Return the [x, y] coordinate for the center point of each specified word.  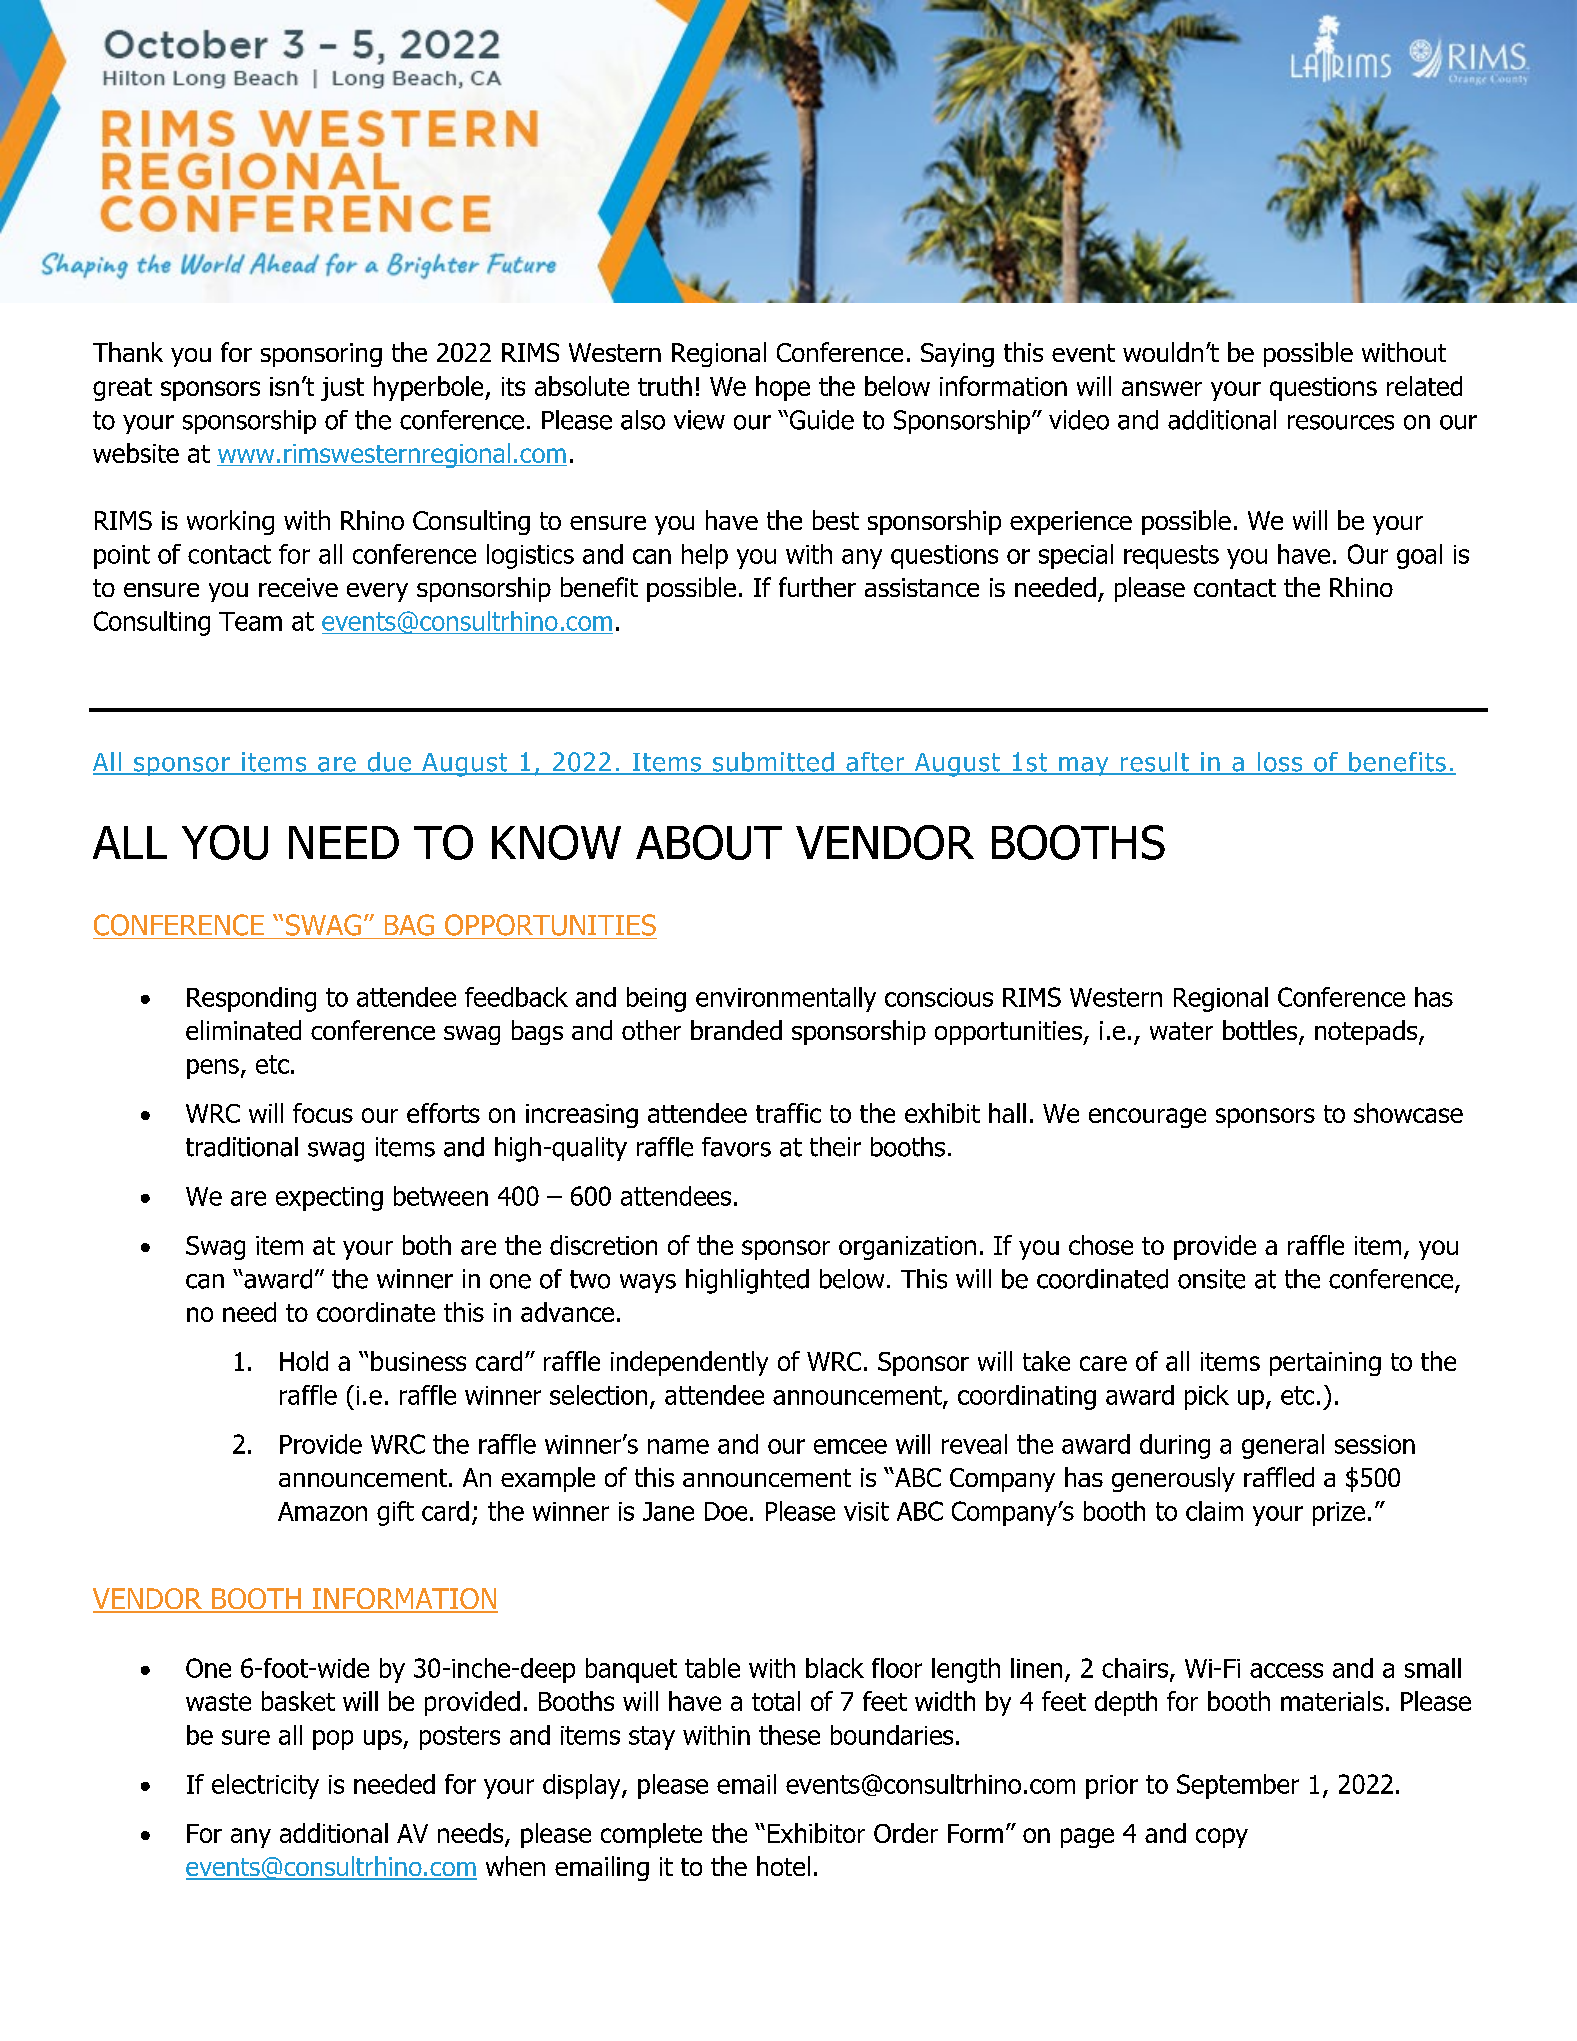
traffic [788, 1113]
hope [783, 388]
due [389, 763]
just [342, 389]
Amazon [322, 1511]
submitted [773, 763]
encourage [1147, 1118]
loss [1280, 763]
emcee [850, 1446]
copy [1222, 1838]
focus [323, 1113]
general [1283, 1446]
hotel [783, 1866]
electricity [265, 1786]
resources [1341, 422]
